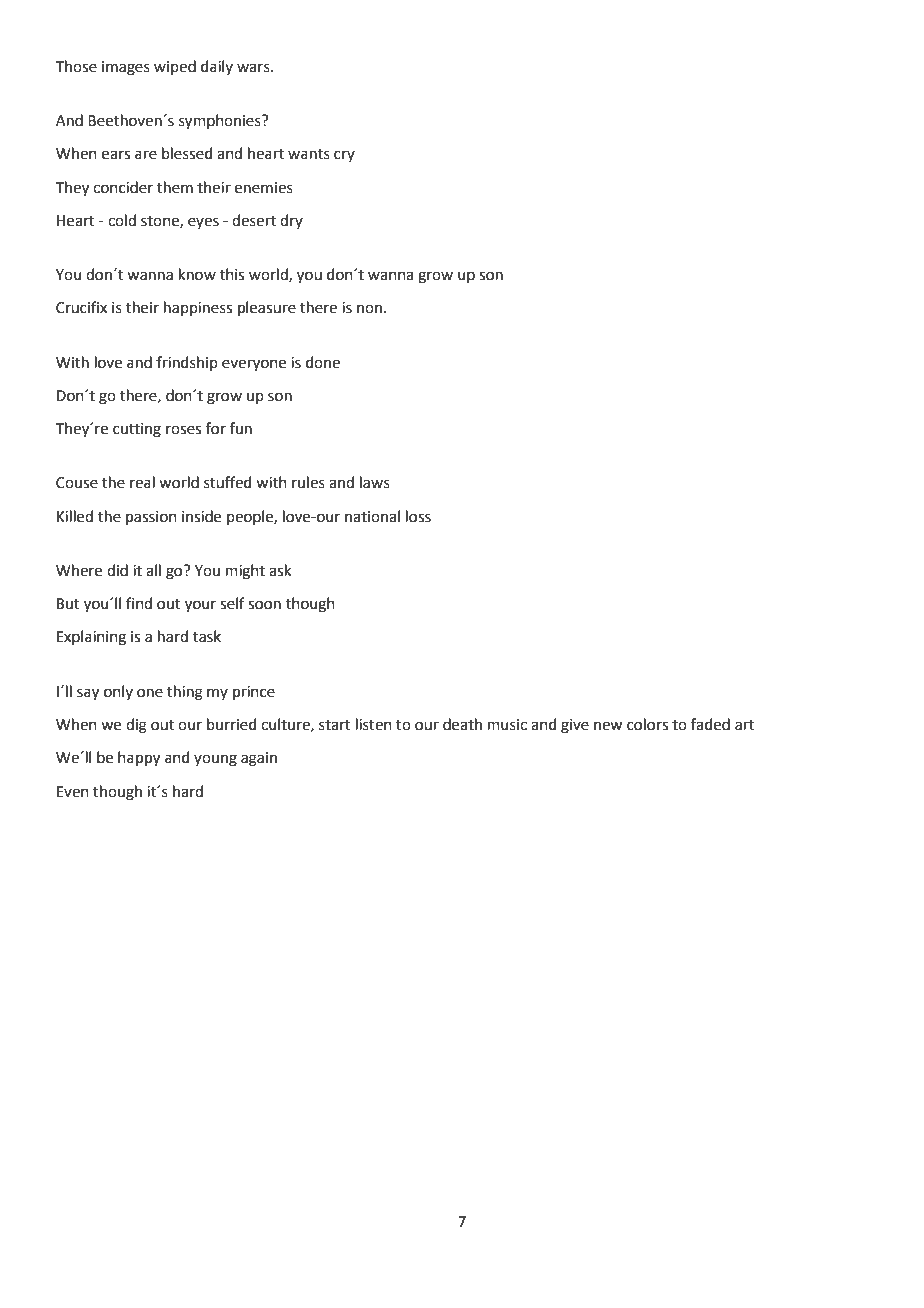 This screenshot has height=1308, width=924. Describe the element at coordinates (647, 724) in the screenshot. I see `colors` at that location.
